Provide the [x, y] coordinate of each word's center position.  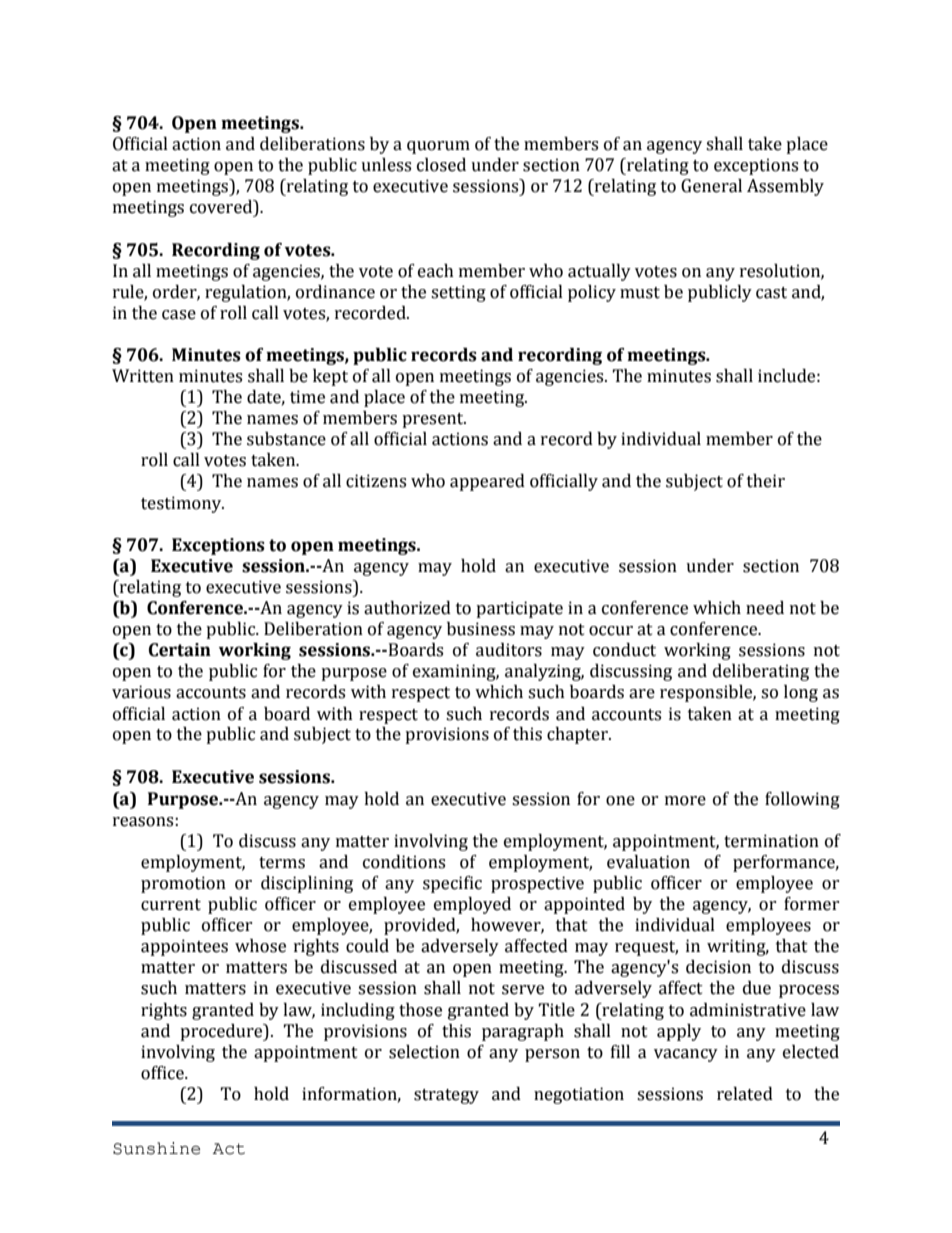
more [685, 801]
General [711, 186]
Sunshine [156, 1148]
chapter [578, 735]
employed [472, 905]
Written [143, 376]
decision [718, 967]
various [141, 692]
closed [441, 165]
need [765, 608]
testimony [182, 504]
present [434, 420]
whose [260, 946]
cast [771, 293]
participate [519, 609]
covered [222, 208]
